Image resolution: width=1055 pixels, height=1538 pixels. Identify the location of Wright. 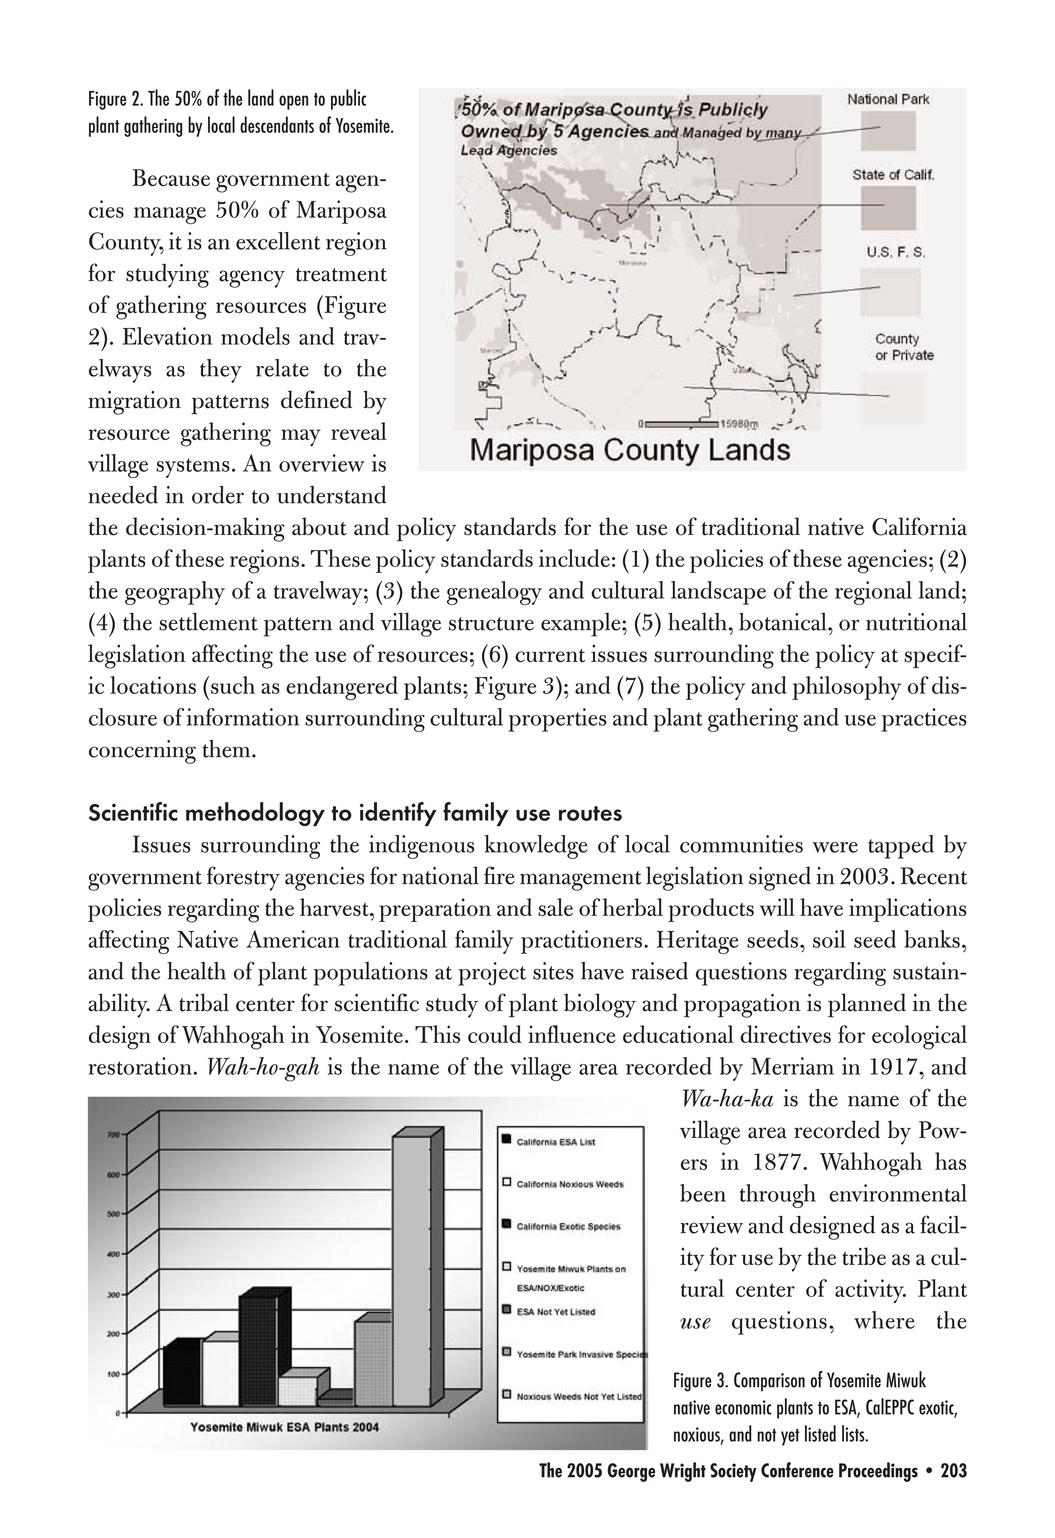
(683, 1472).
